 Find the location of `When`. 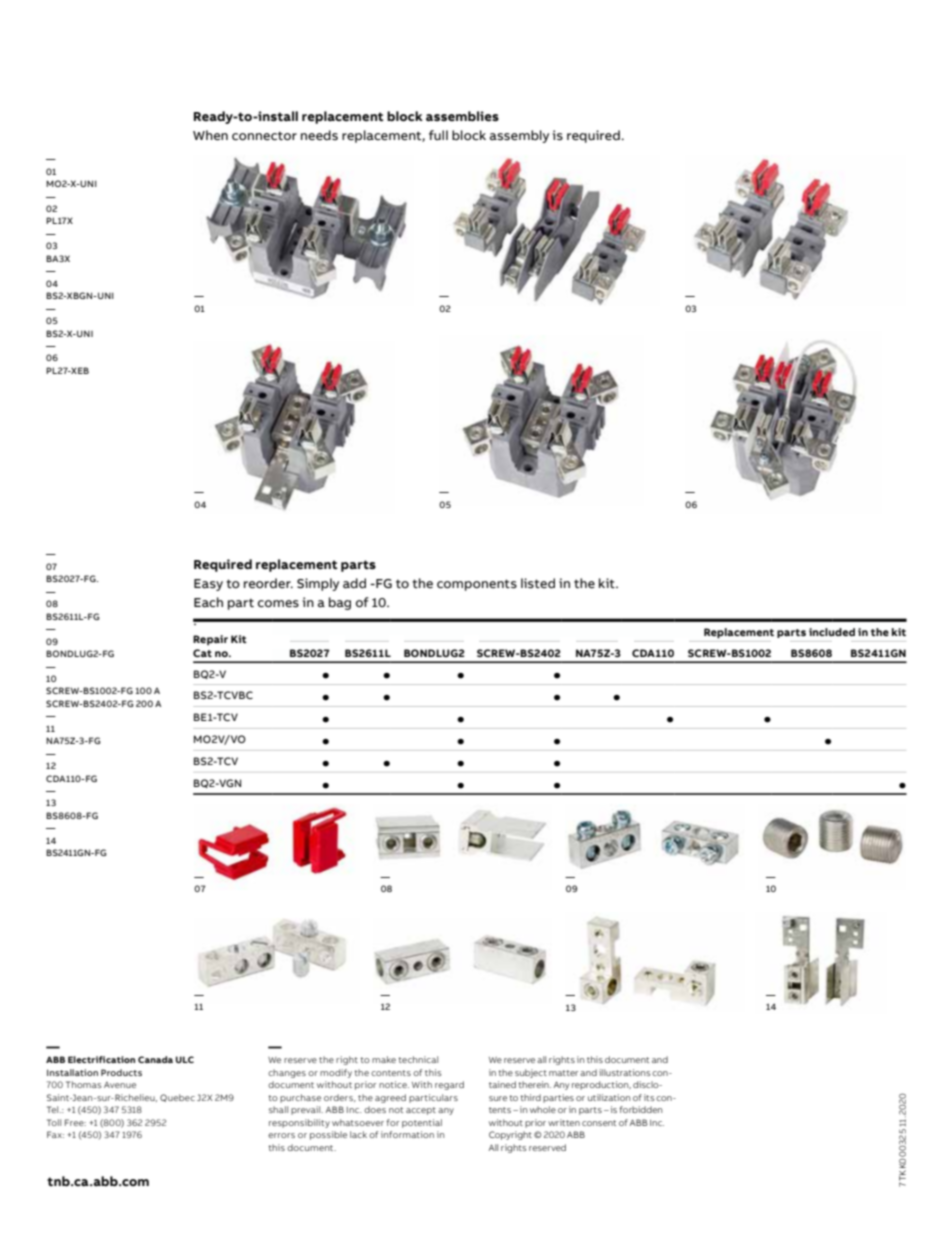

When is located at coordinates (210, 135).
